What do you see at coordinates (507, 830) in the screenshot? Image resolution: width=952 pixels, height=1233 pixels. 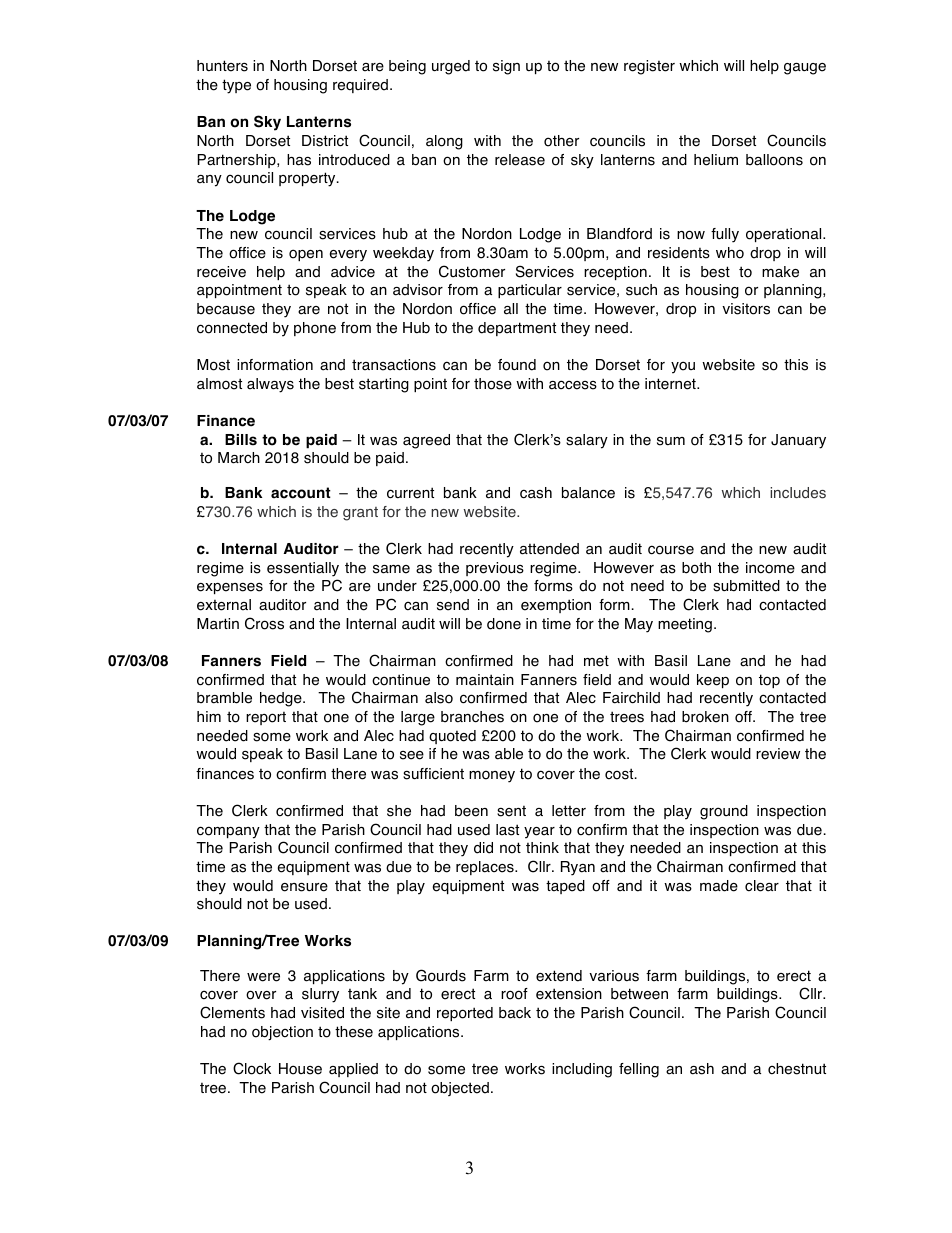 I see `last` at bounding box center [507, 830].
